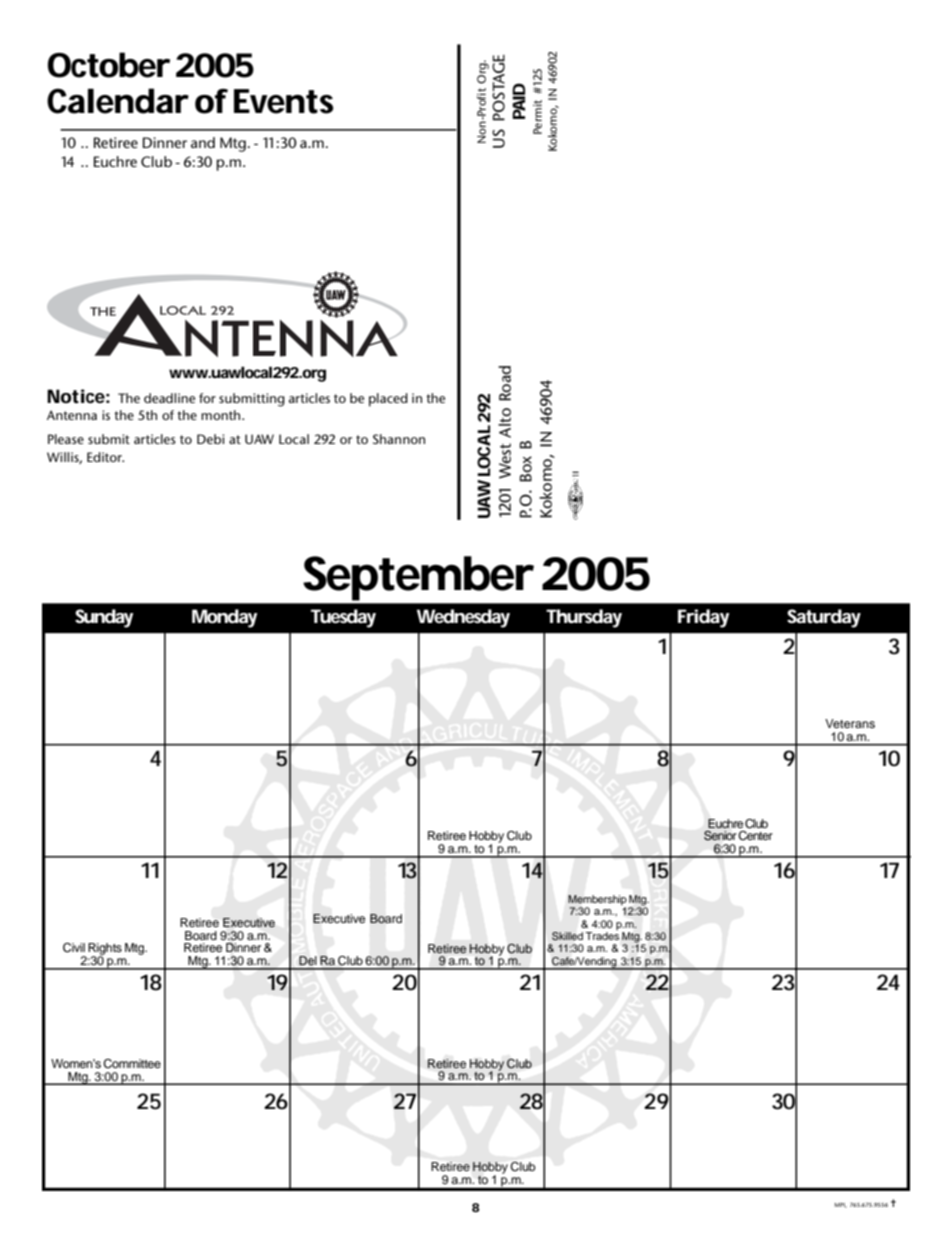 The height and width of the page is (1233, 952). Describe the element at coordinates (841, 1205) in the page. I see `MPI` at that location.
